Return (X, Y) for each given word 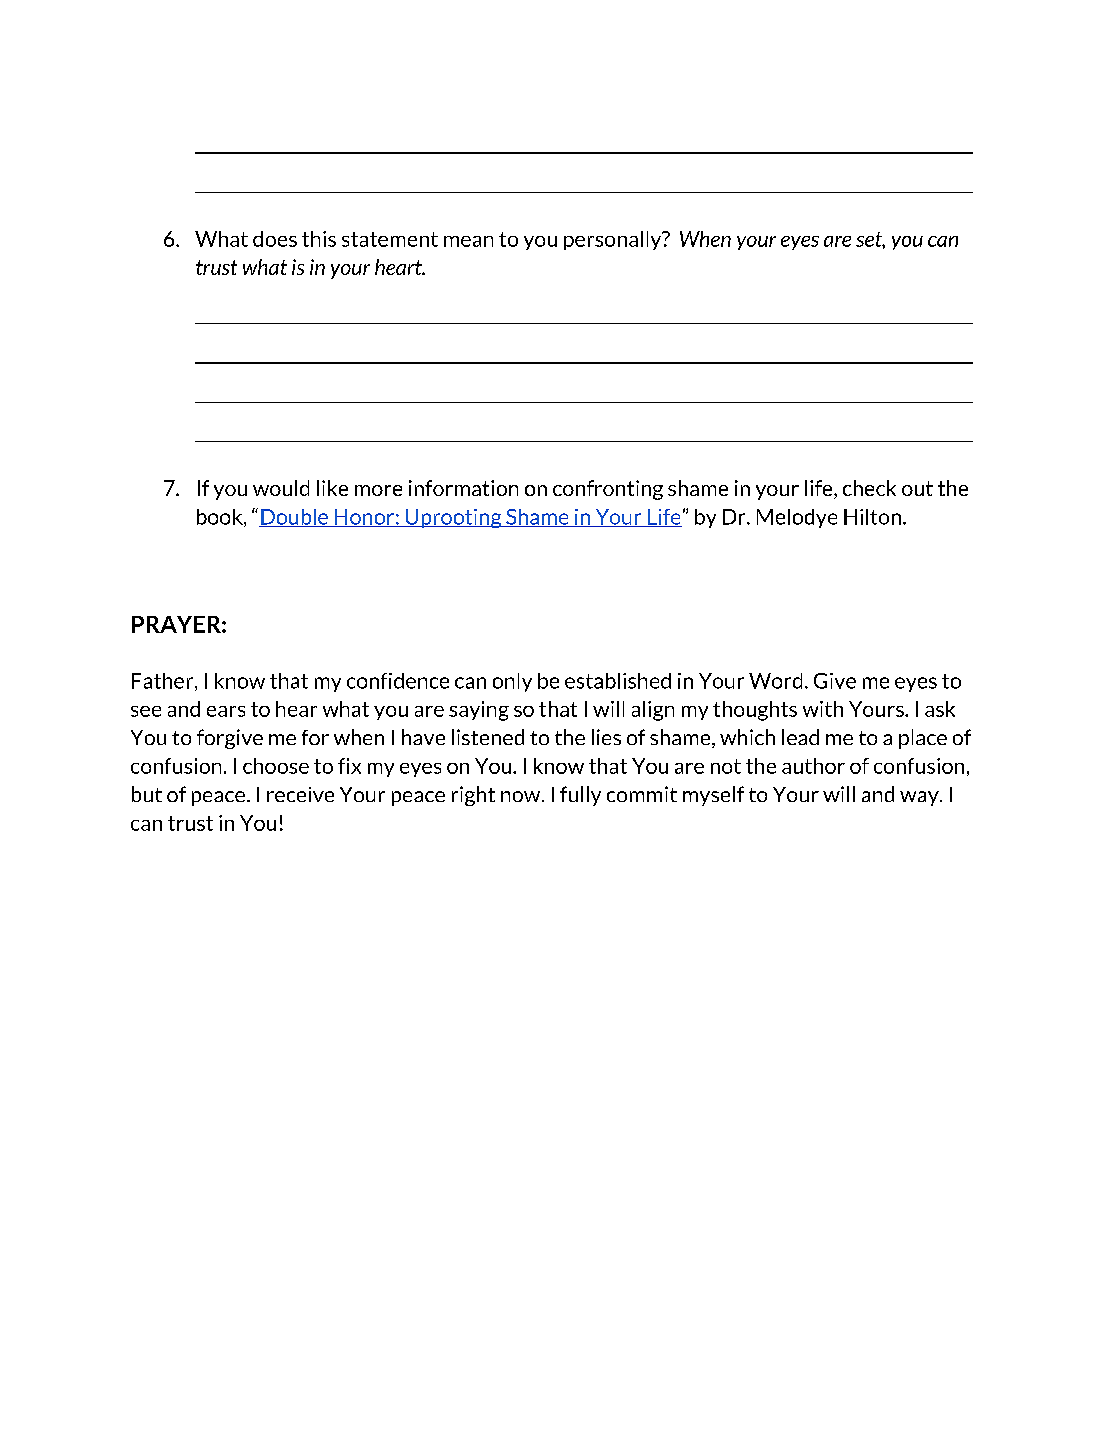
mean (468, 241)
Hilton (872, 517)
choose (276, 766)
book (221, 518)
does (275, 239)
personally (614, 240)
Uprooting (453, 518)
